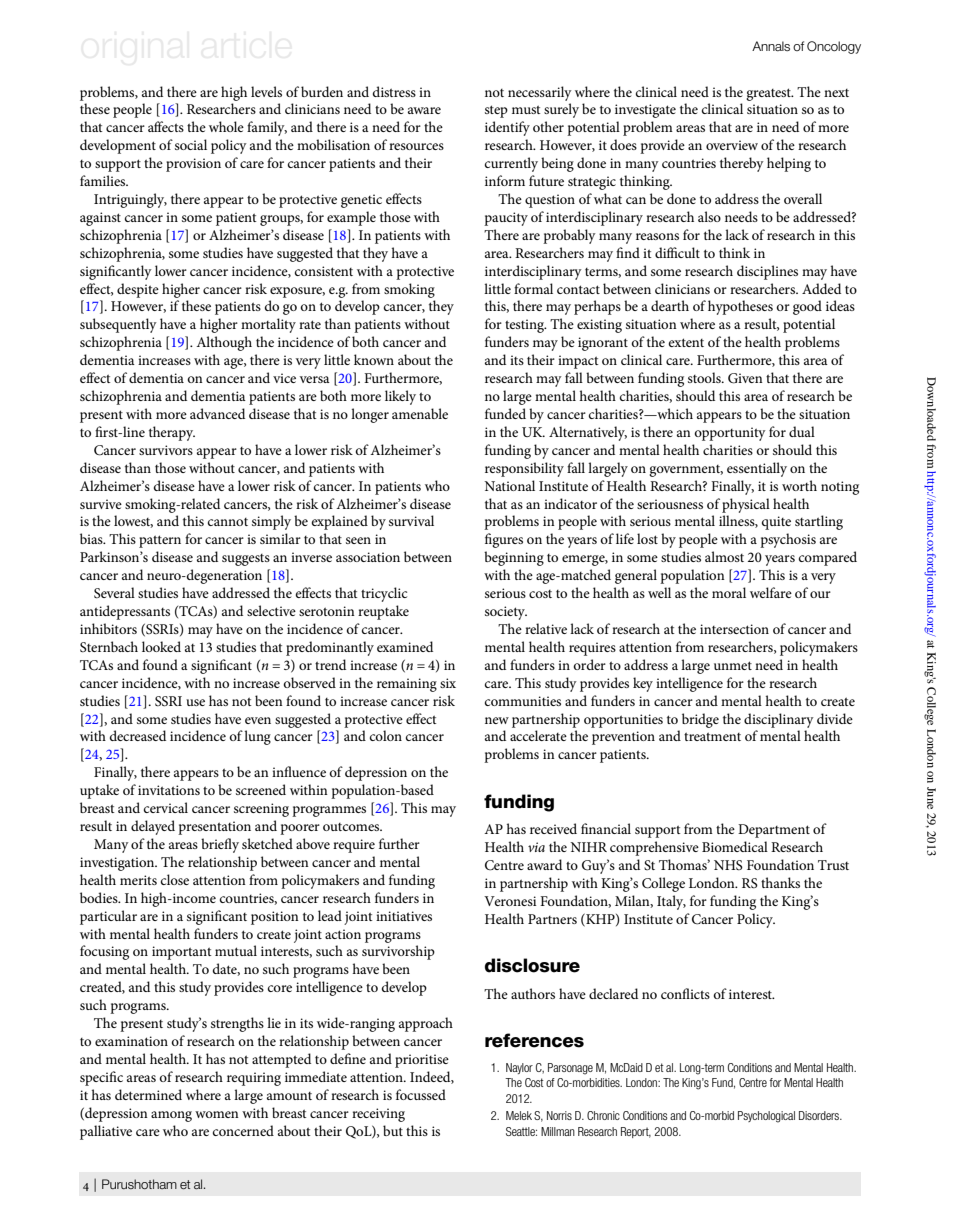 The height and width of the screenshot is (1232, 953). Describe the element at coordinates (420, 413) in the screenshot. I see `amenable` at that location.
